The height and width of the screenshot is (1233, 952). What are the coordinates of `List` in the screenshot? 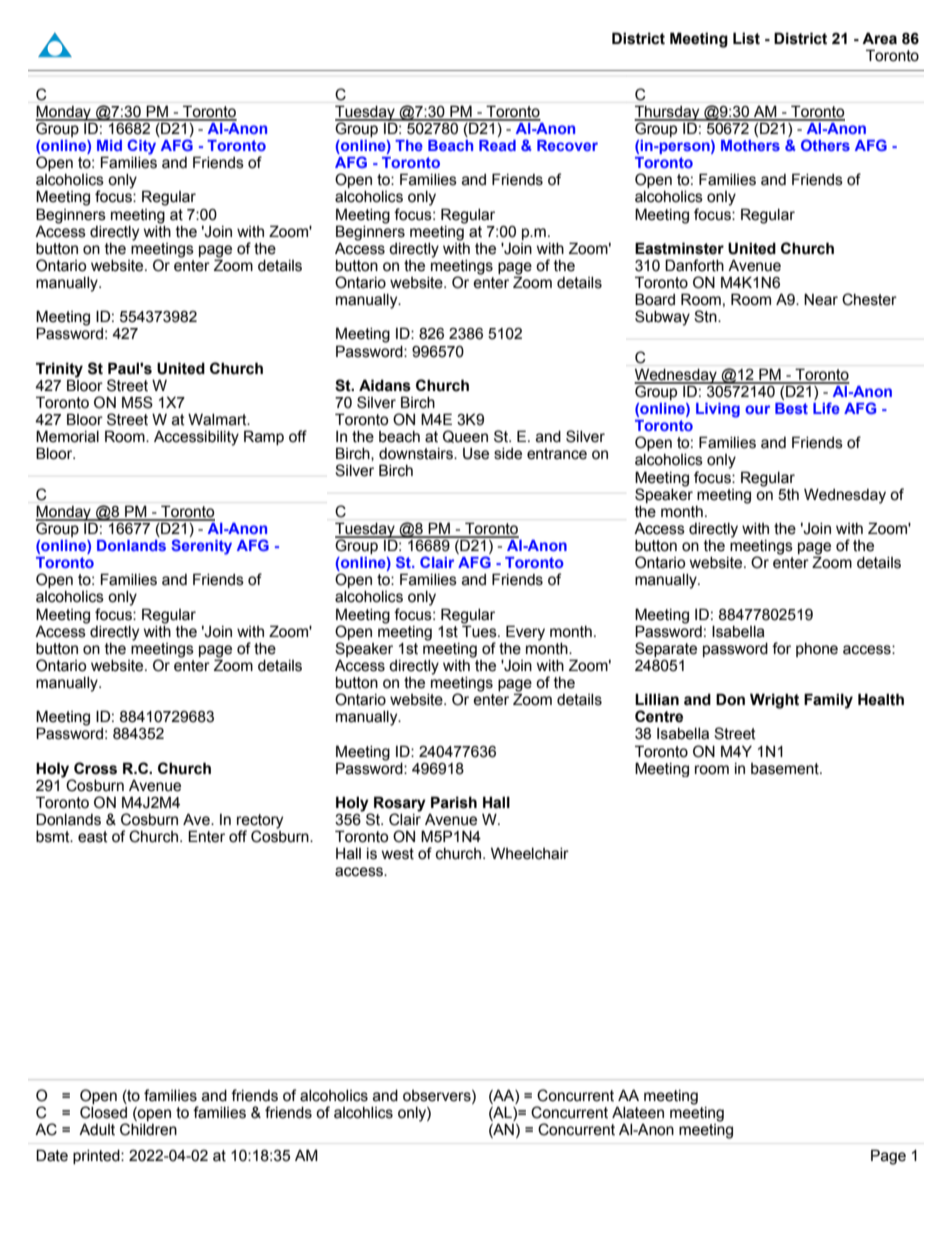 It's located at (746, 38).
